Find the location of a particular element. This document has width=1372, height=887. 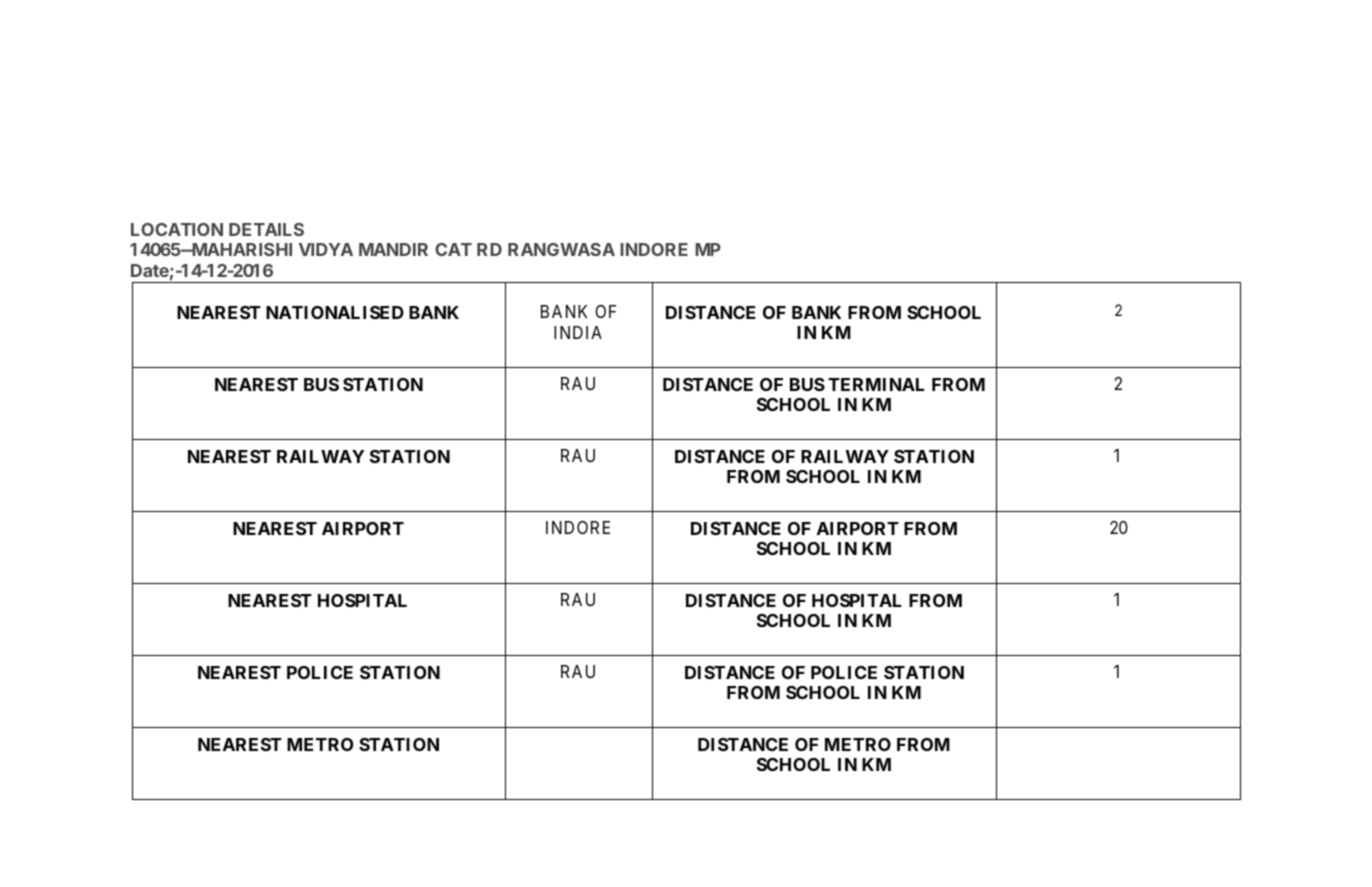

NATIONALISED is located at coordinates (335, 312).
